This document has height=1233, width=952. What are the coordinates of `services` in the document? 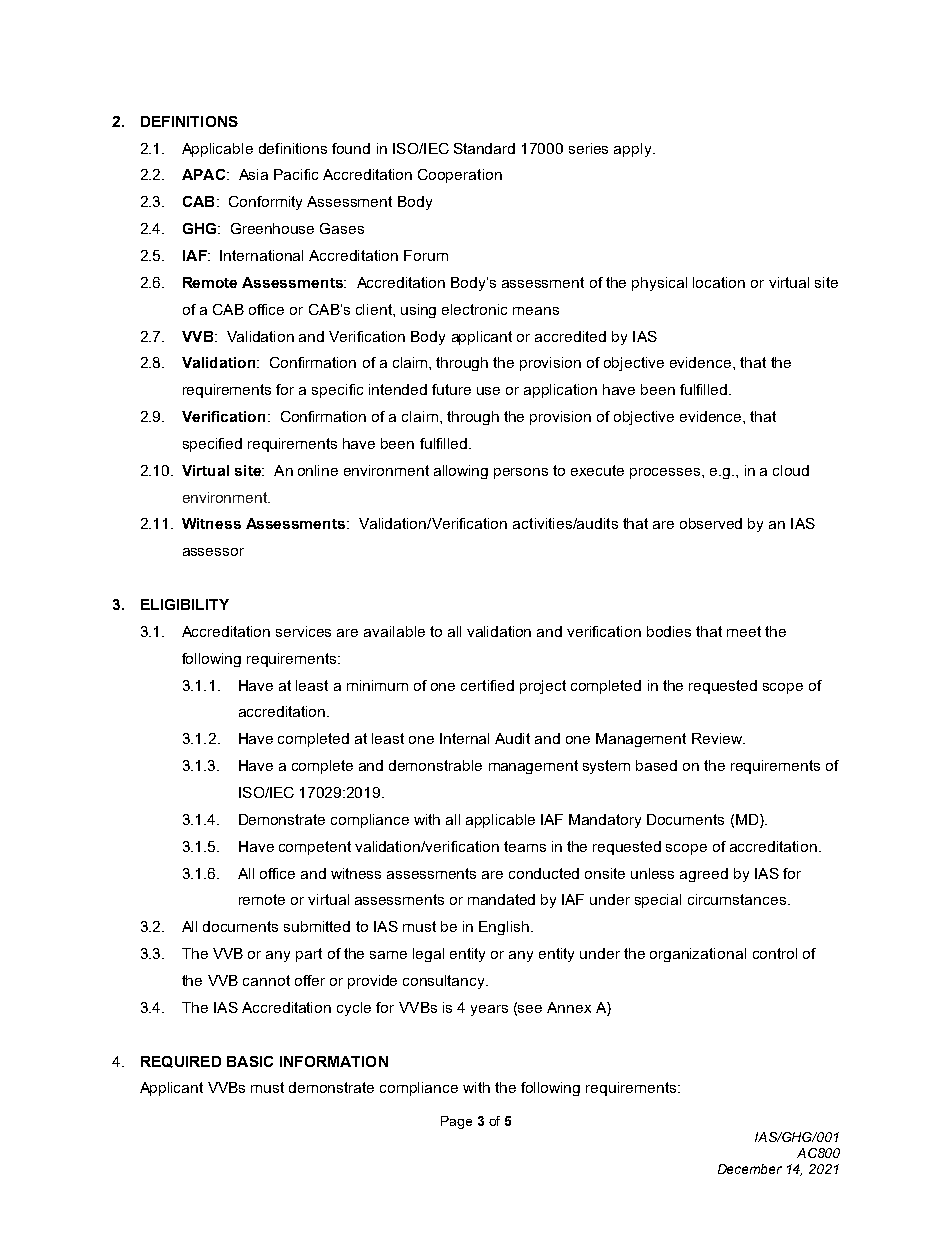 It's located at (303, 631).
